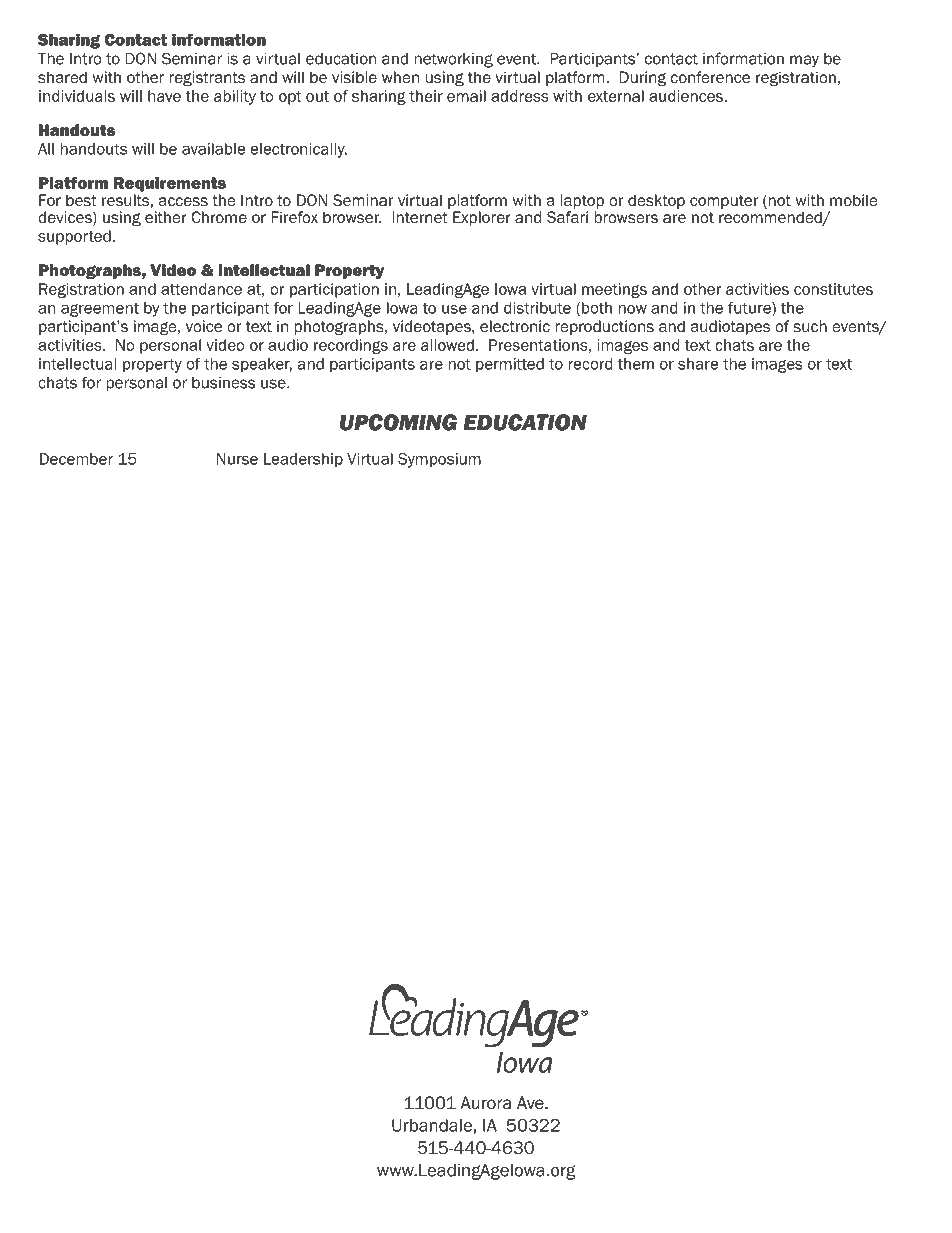 Image resolution: width=952 pixels, height=1233 pixels. What do you see at coordinates (635, 364) in the page?
I see `them` at bounding box center [635, 364].
